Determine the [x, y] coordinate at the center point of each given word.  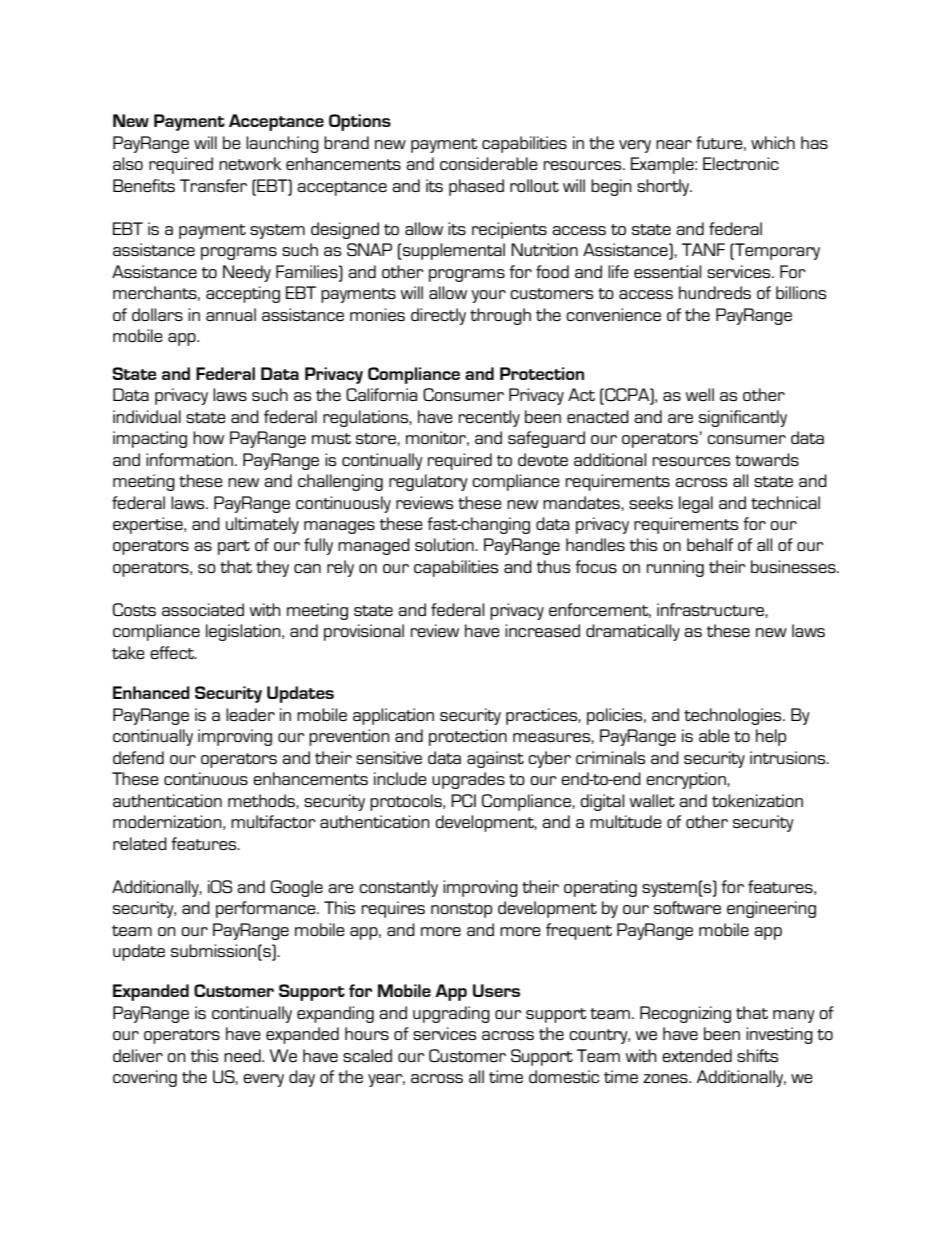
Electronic [741, 163]
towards [767, 459]
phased [476, 187]
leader [250, 714]
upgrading [451, 1014]
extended [697, 1055]
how [208, 437]
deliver [138, 1055]
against [495, 759]
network [250, 163]
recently [489, 418]
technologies [734, 716]
